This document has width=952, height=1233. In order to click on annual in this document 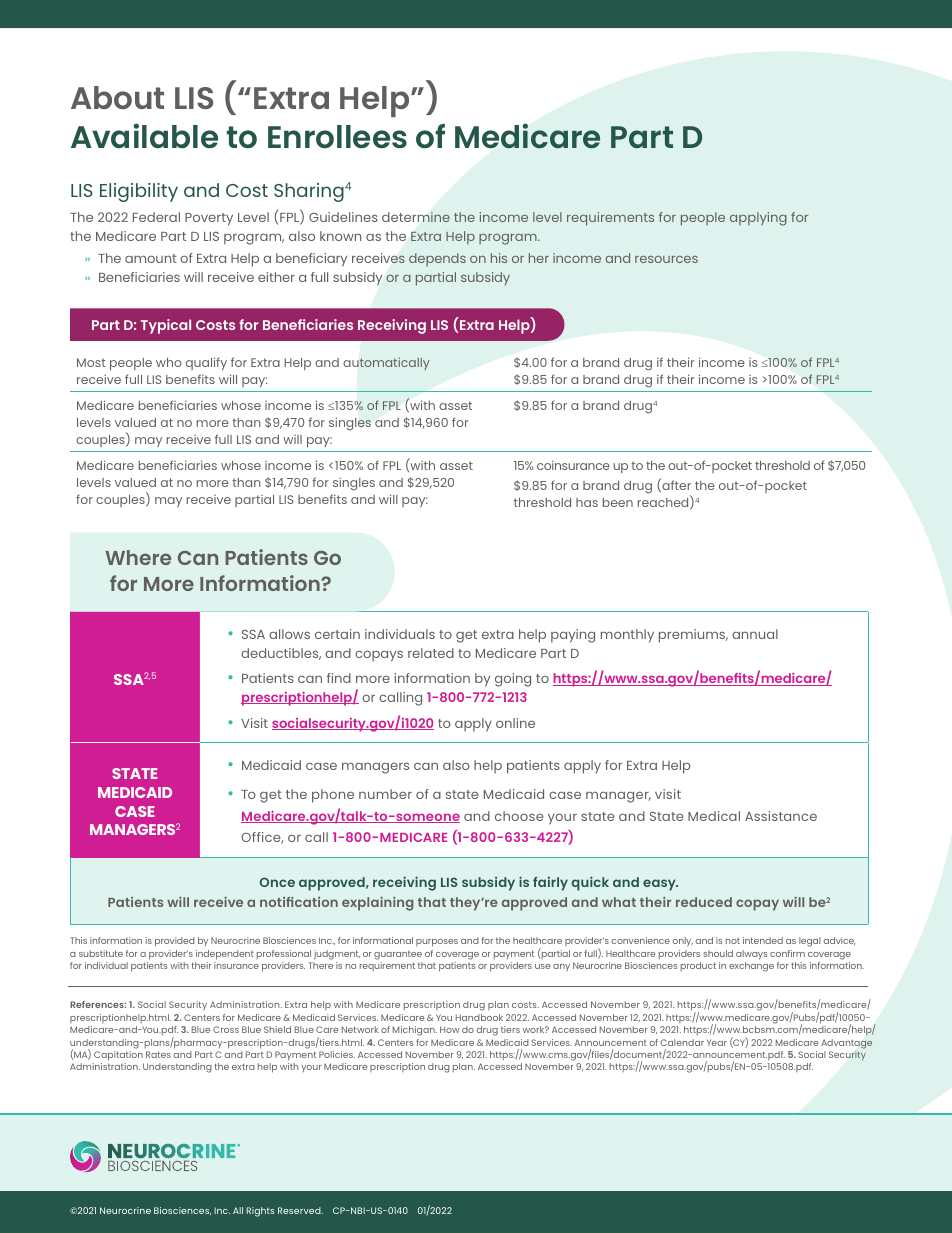, I will do `click(755, 634)`.
